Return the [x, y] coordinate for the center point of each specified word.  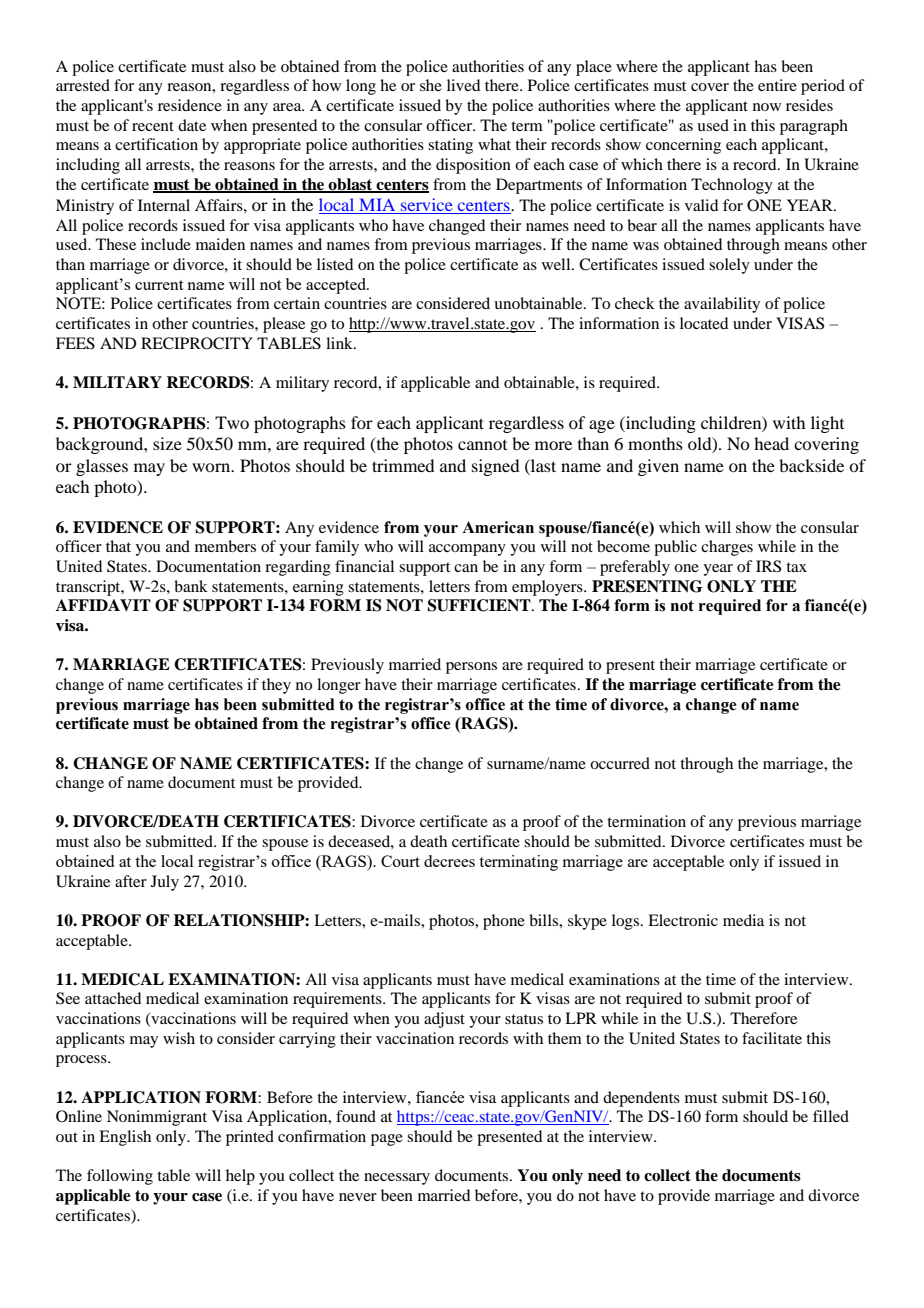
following [120, 1177]
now [767, 107]
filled [831, 1116]
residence [190, 105]
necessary [397, 1179]
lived [463, 85]
